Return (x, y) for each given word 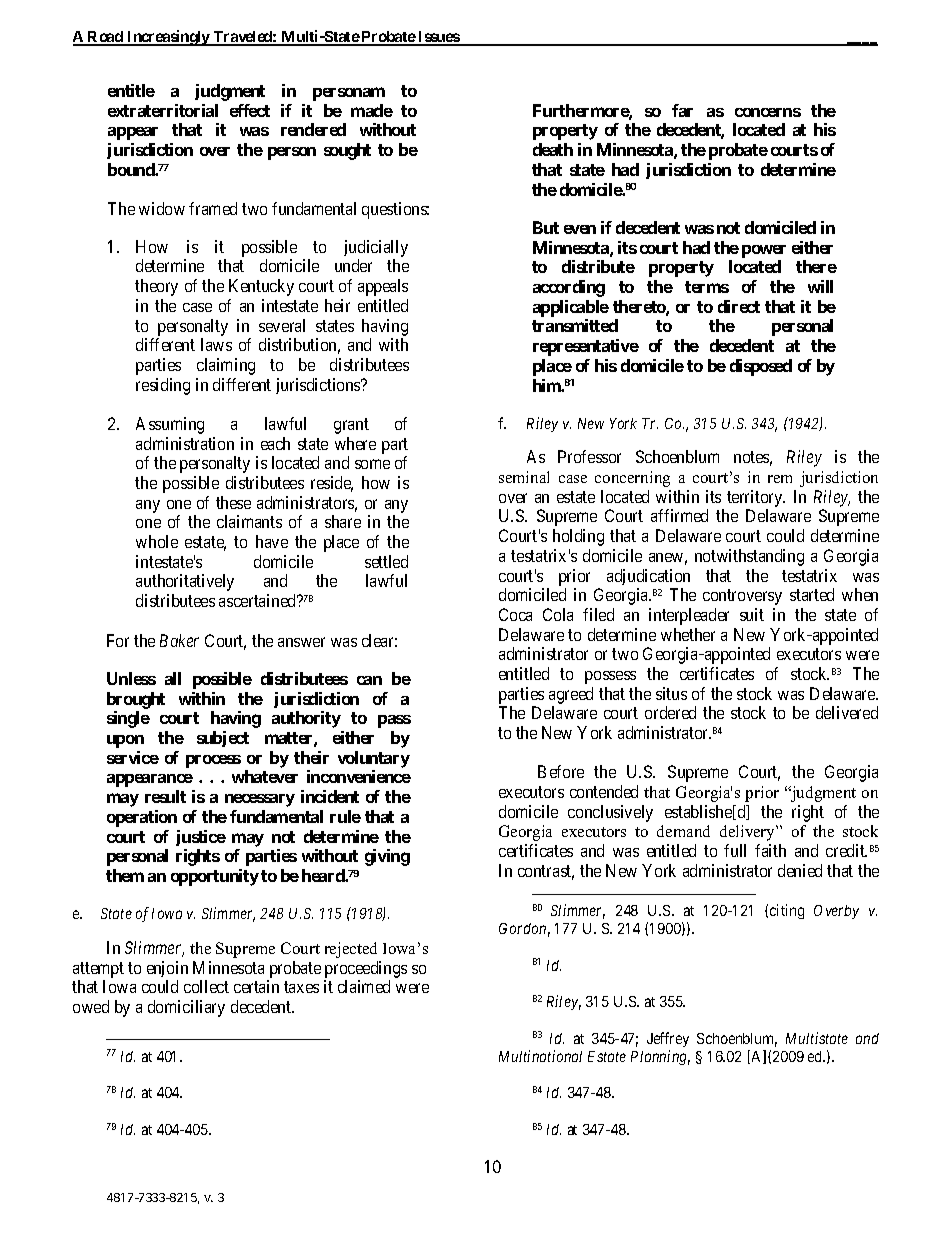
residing (163, 386)
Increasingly (168, 38)
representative (586, 347)
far (682, 110)
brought (136, 700)
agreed (571, 697)
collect (206, 986)
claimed (364, 986)
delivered (847, 712)
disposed (761, 367)
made (372, 110)
